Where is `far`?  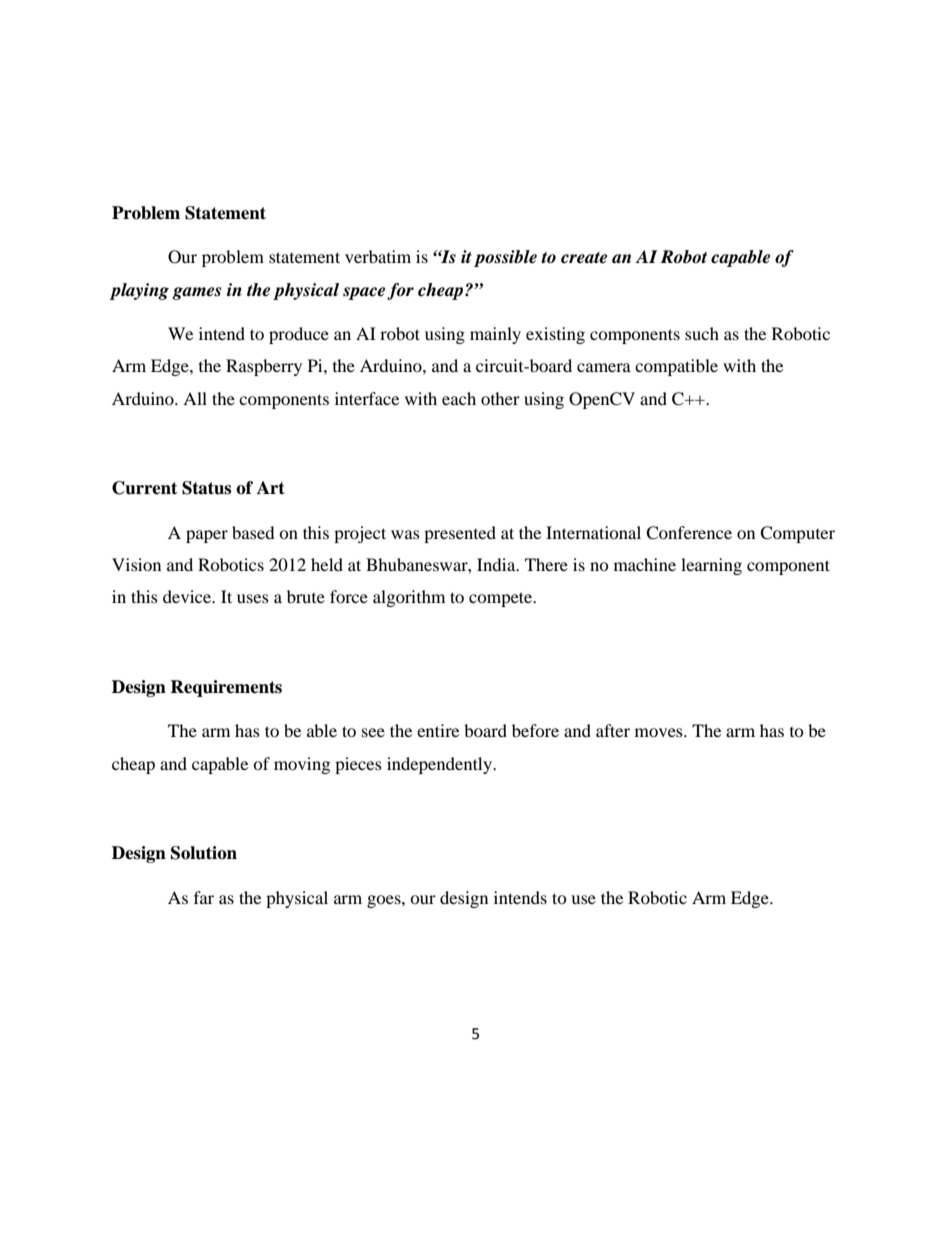
far is located at coordinates (204, 897).
